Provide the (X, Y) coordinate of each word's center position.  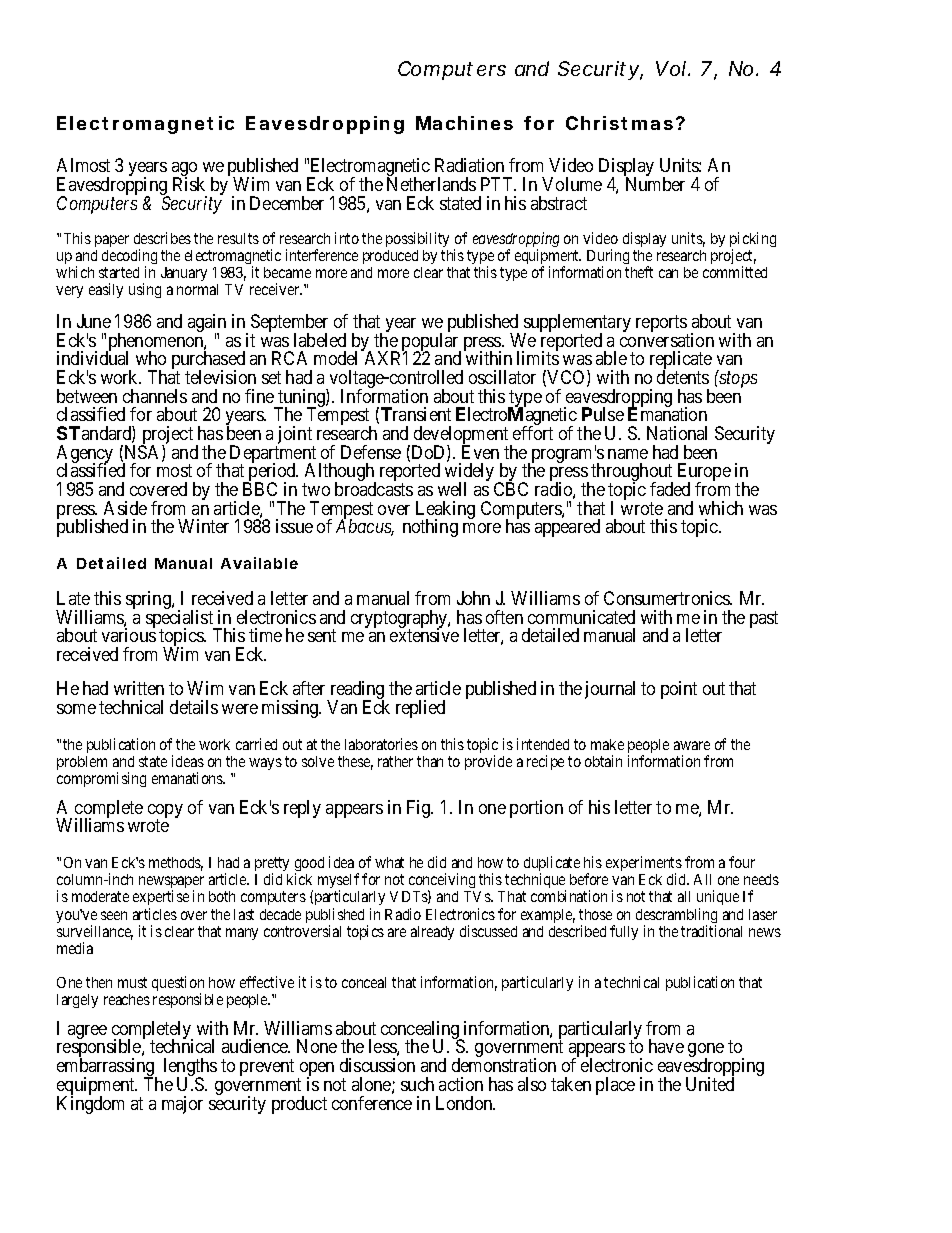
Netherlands (431, 184)
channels (155, 396)
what (389, 862)
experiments (644, 865)
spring (149, 600)
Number (655, 184)
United (710, 1084)
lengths (190, 1068)
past (764, 619)
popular (431, 343)
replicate (681, 361)
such (417, 1084)
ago (185, 170)
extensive (424, 635)
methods (176, 864)
